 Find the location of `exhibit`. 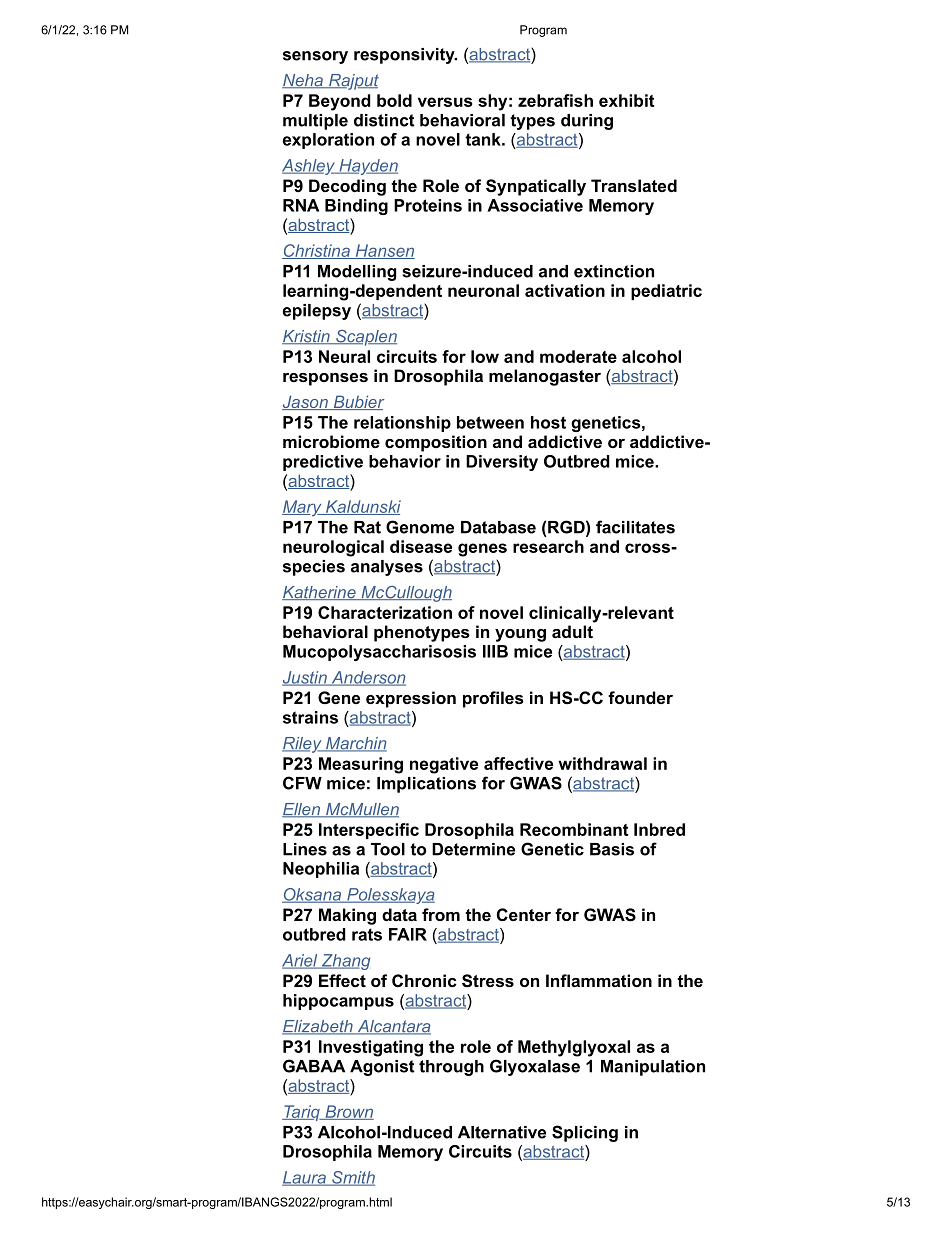

exhibit is located at coordinates (626, 100).
